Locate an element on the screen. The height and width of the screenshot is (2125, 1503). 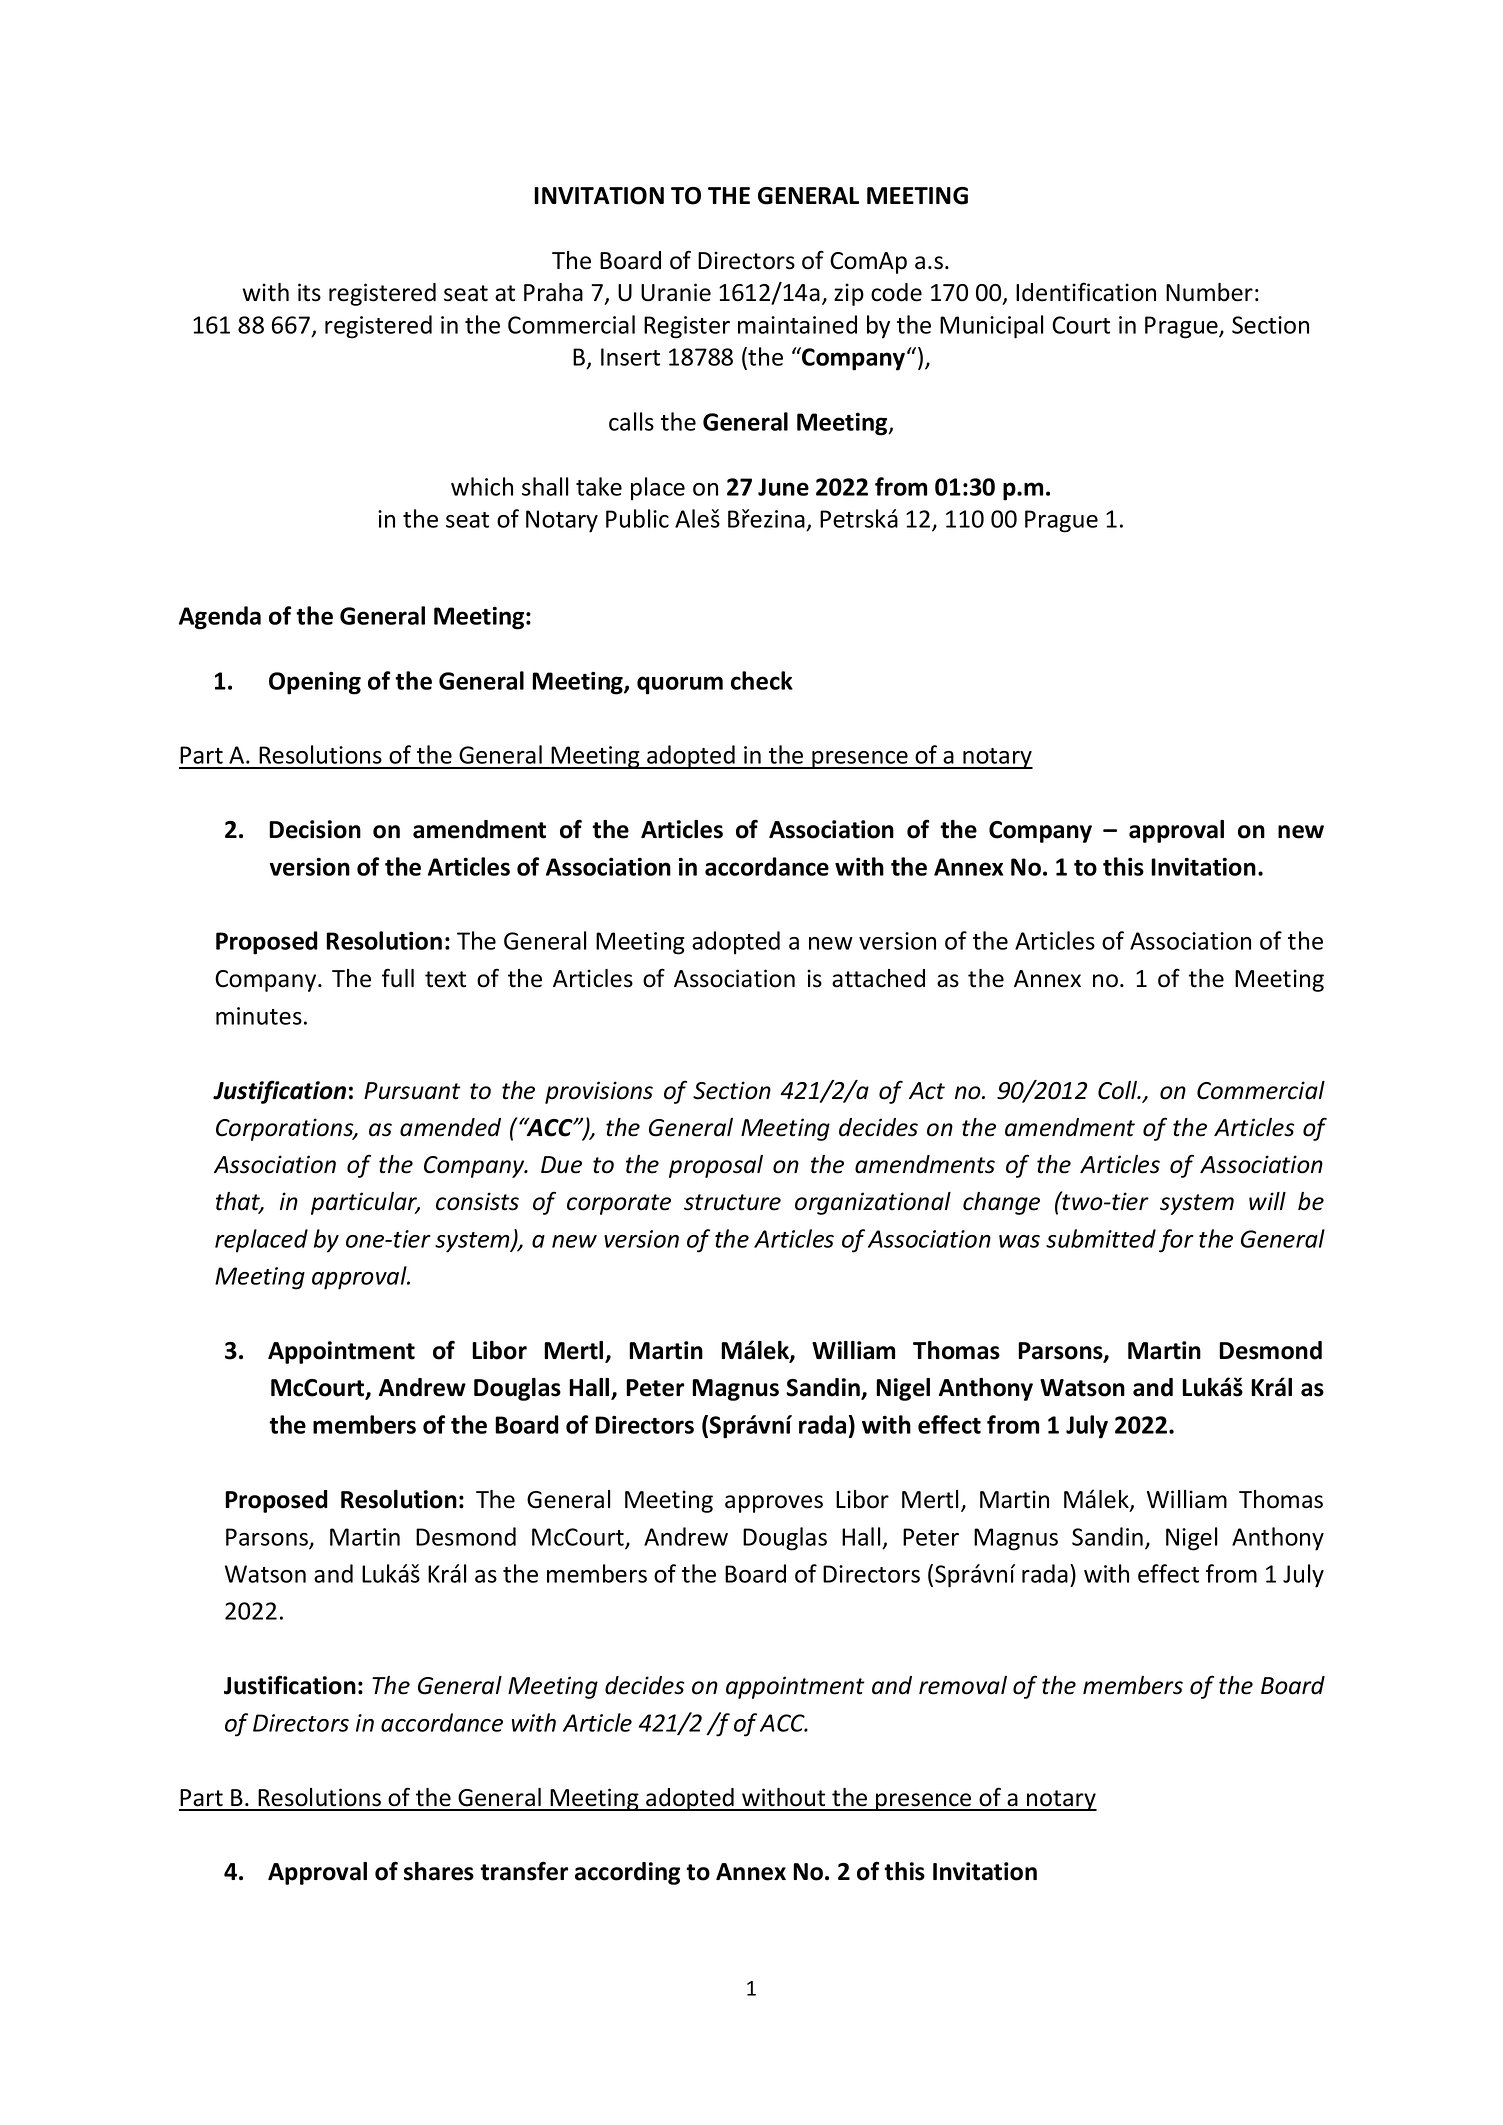
shares is located at coordinates (439, 1871).
